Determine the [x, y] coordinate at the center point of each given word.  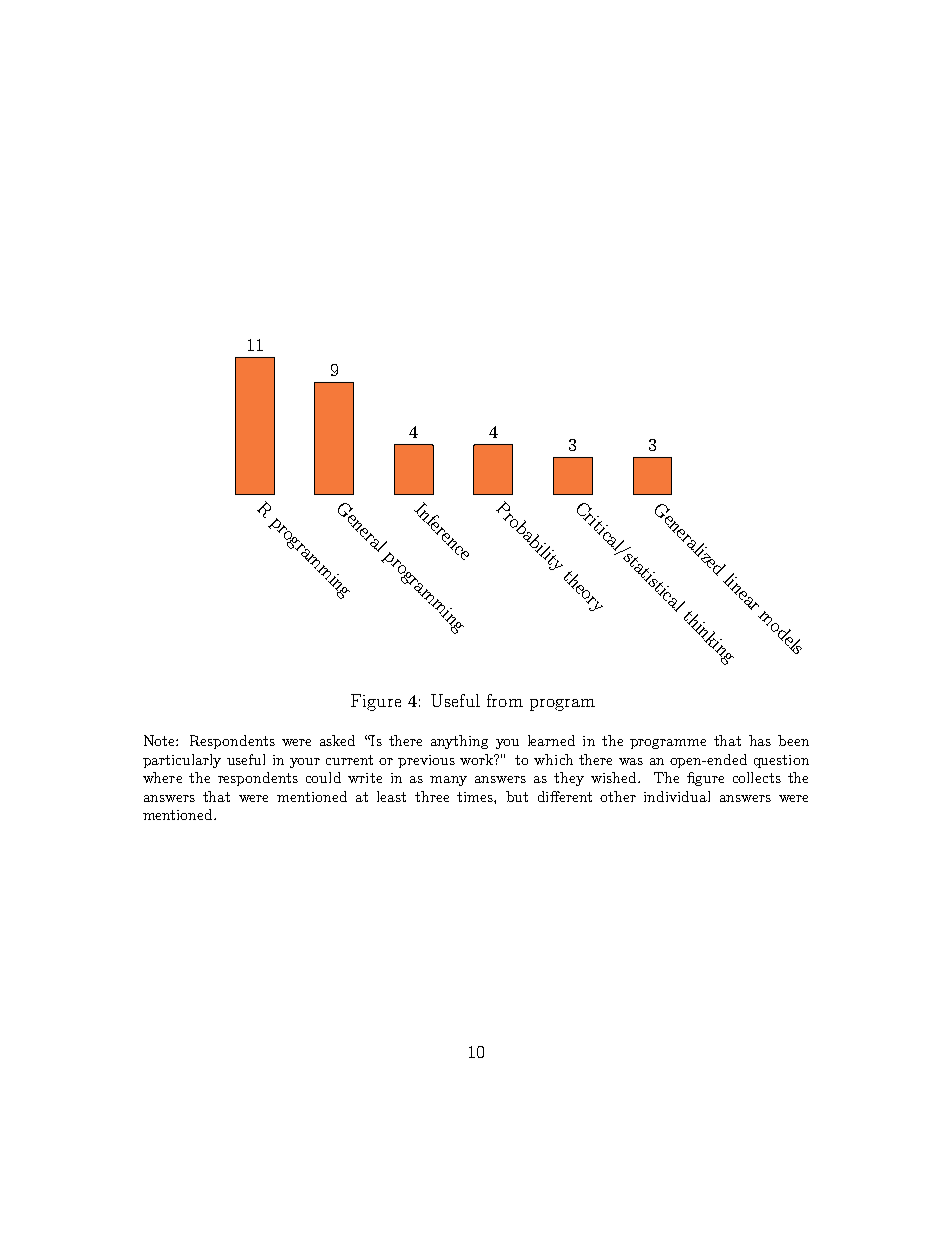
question [781, 761]
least [391, 796]
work [477, 759]
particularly [182, 761]
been [793, 740]
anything [459, 742]
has [760, 740]
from [505, 700]
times [476, 797]
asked [337, 740]
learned [551, 740]
